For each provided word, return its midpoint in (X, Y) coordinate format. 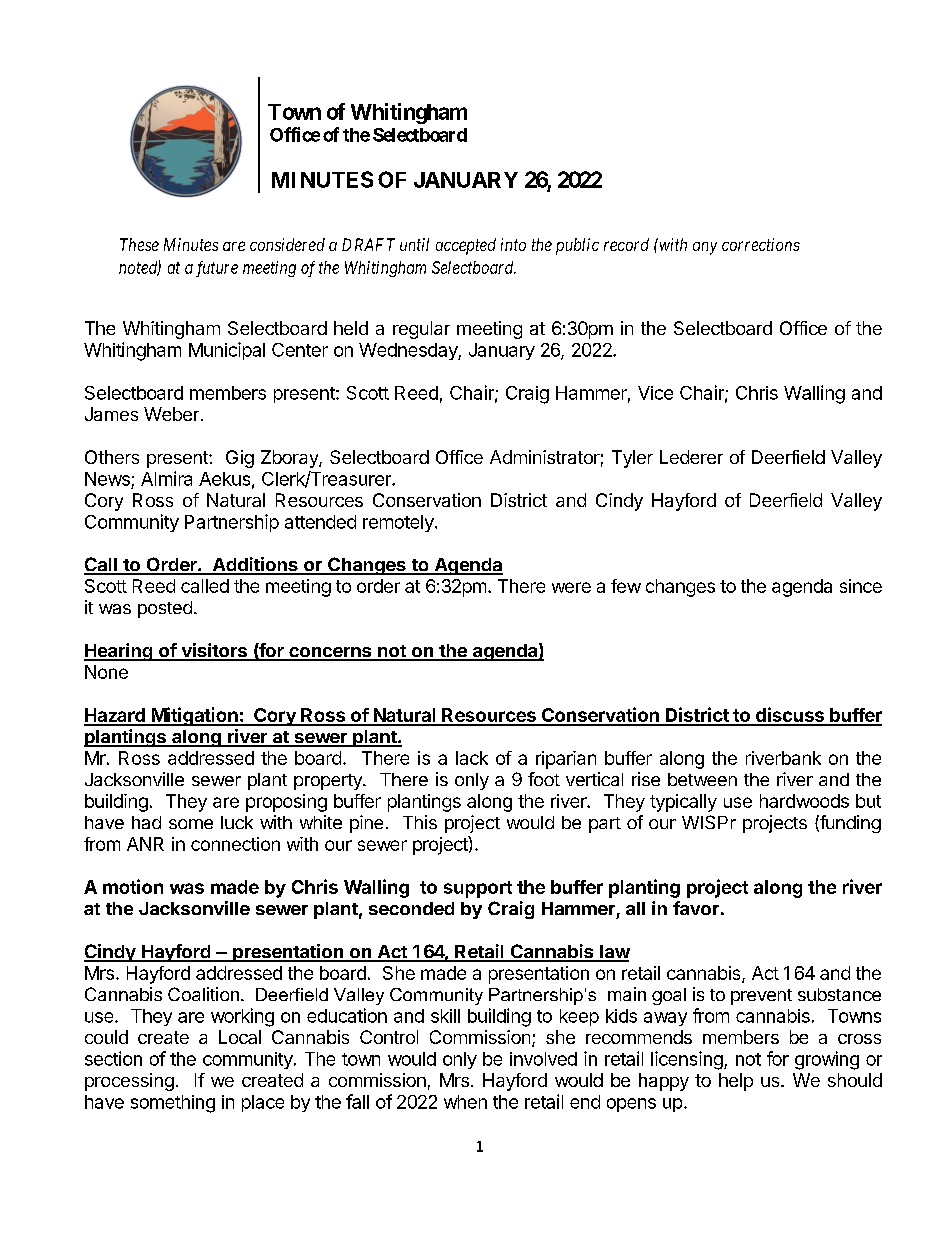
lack (472, 758)
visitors (214, 651)
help (736, 1082)
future (217, 269)
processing (129, 1082)
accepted (466, 246)
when (465, 1102)
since (861, 586)
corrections (761, 244)
